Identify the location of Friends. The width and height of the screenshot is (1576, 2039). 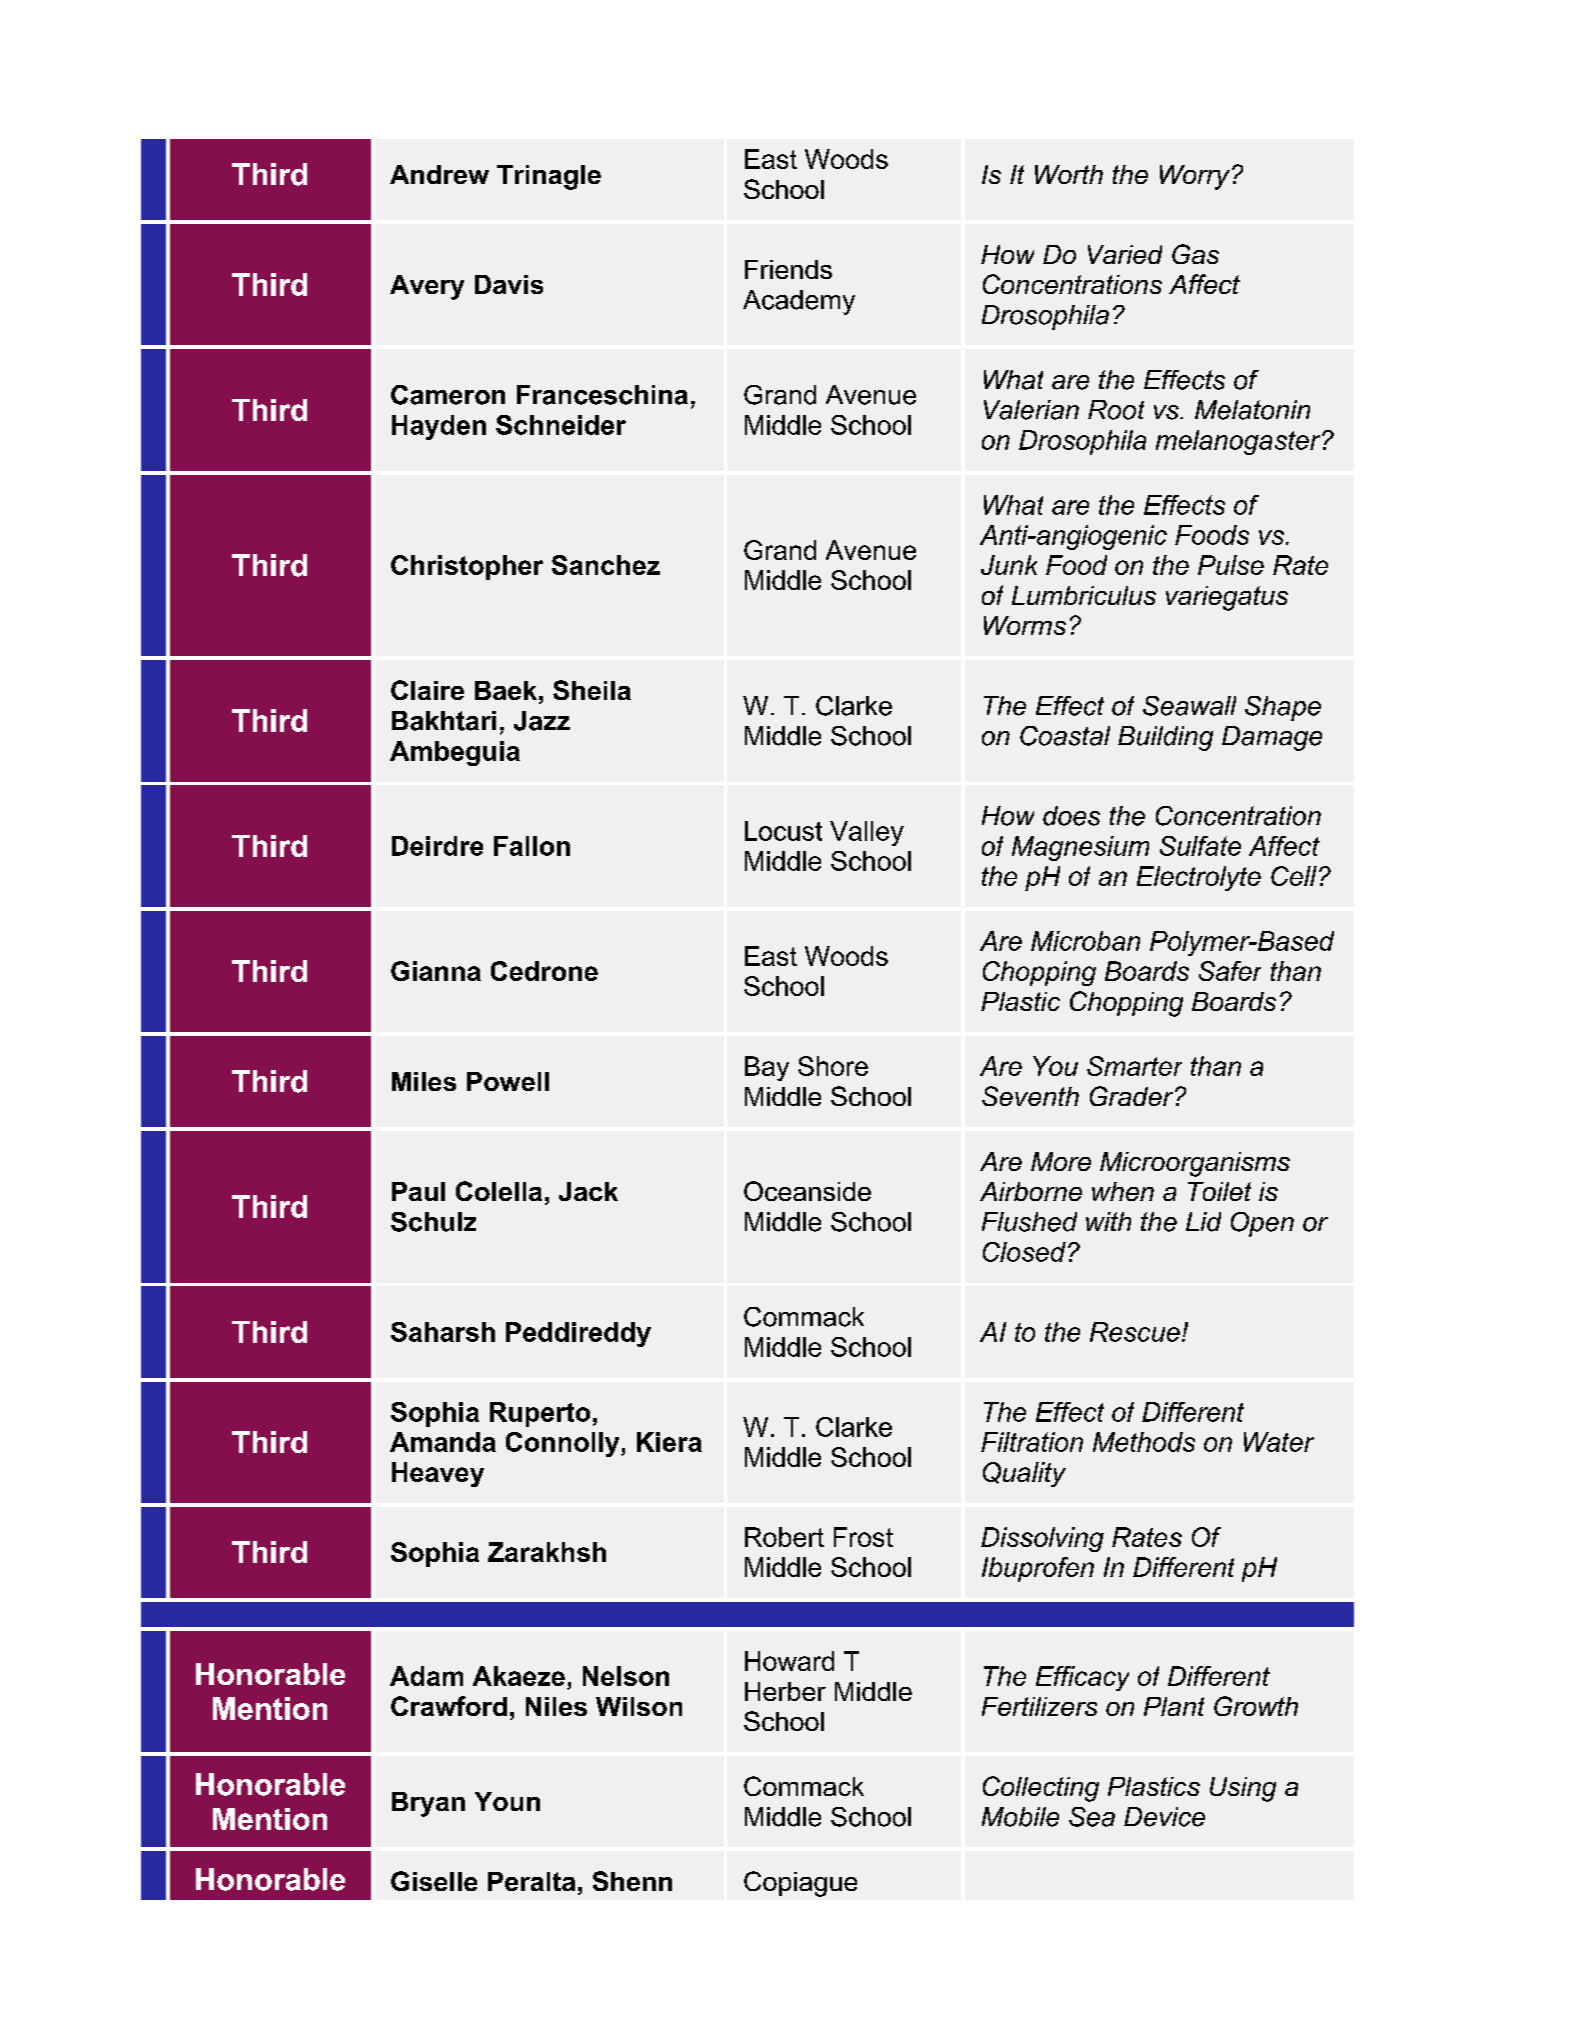
(788, 269).
